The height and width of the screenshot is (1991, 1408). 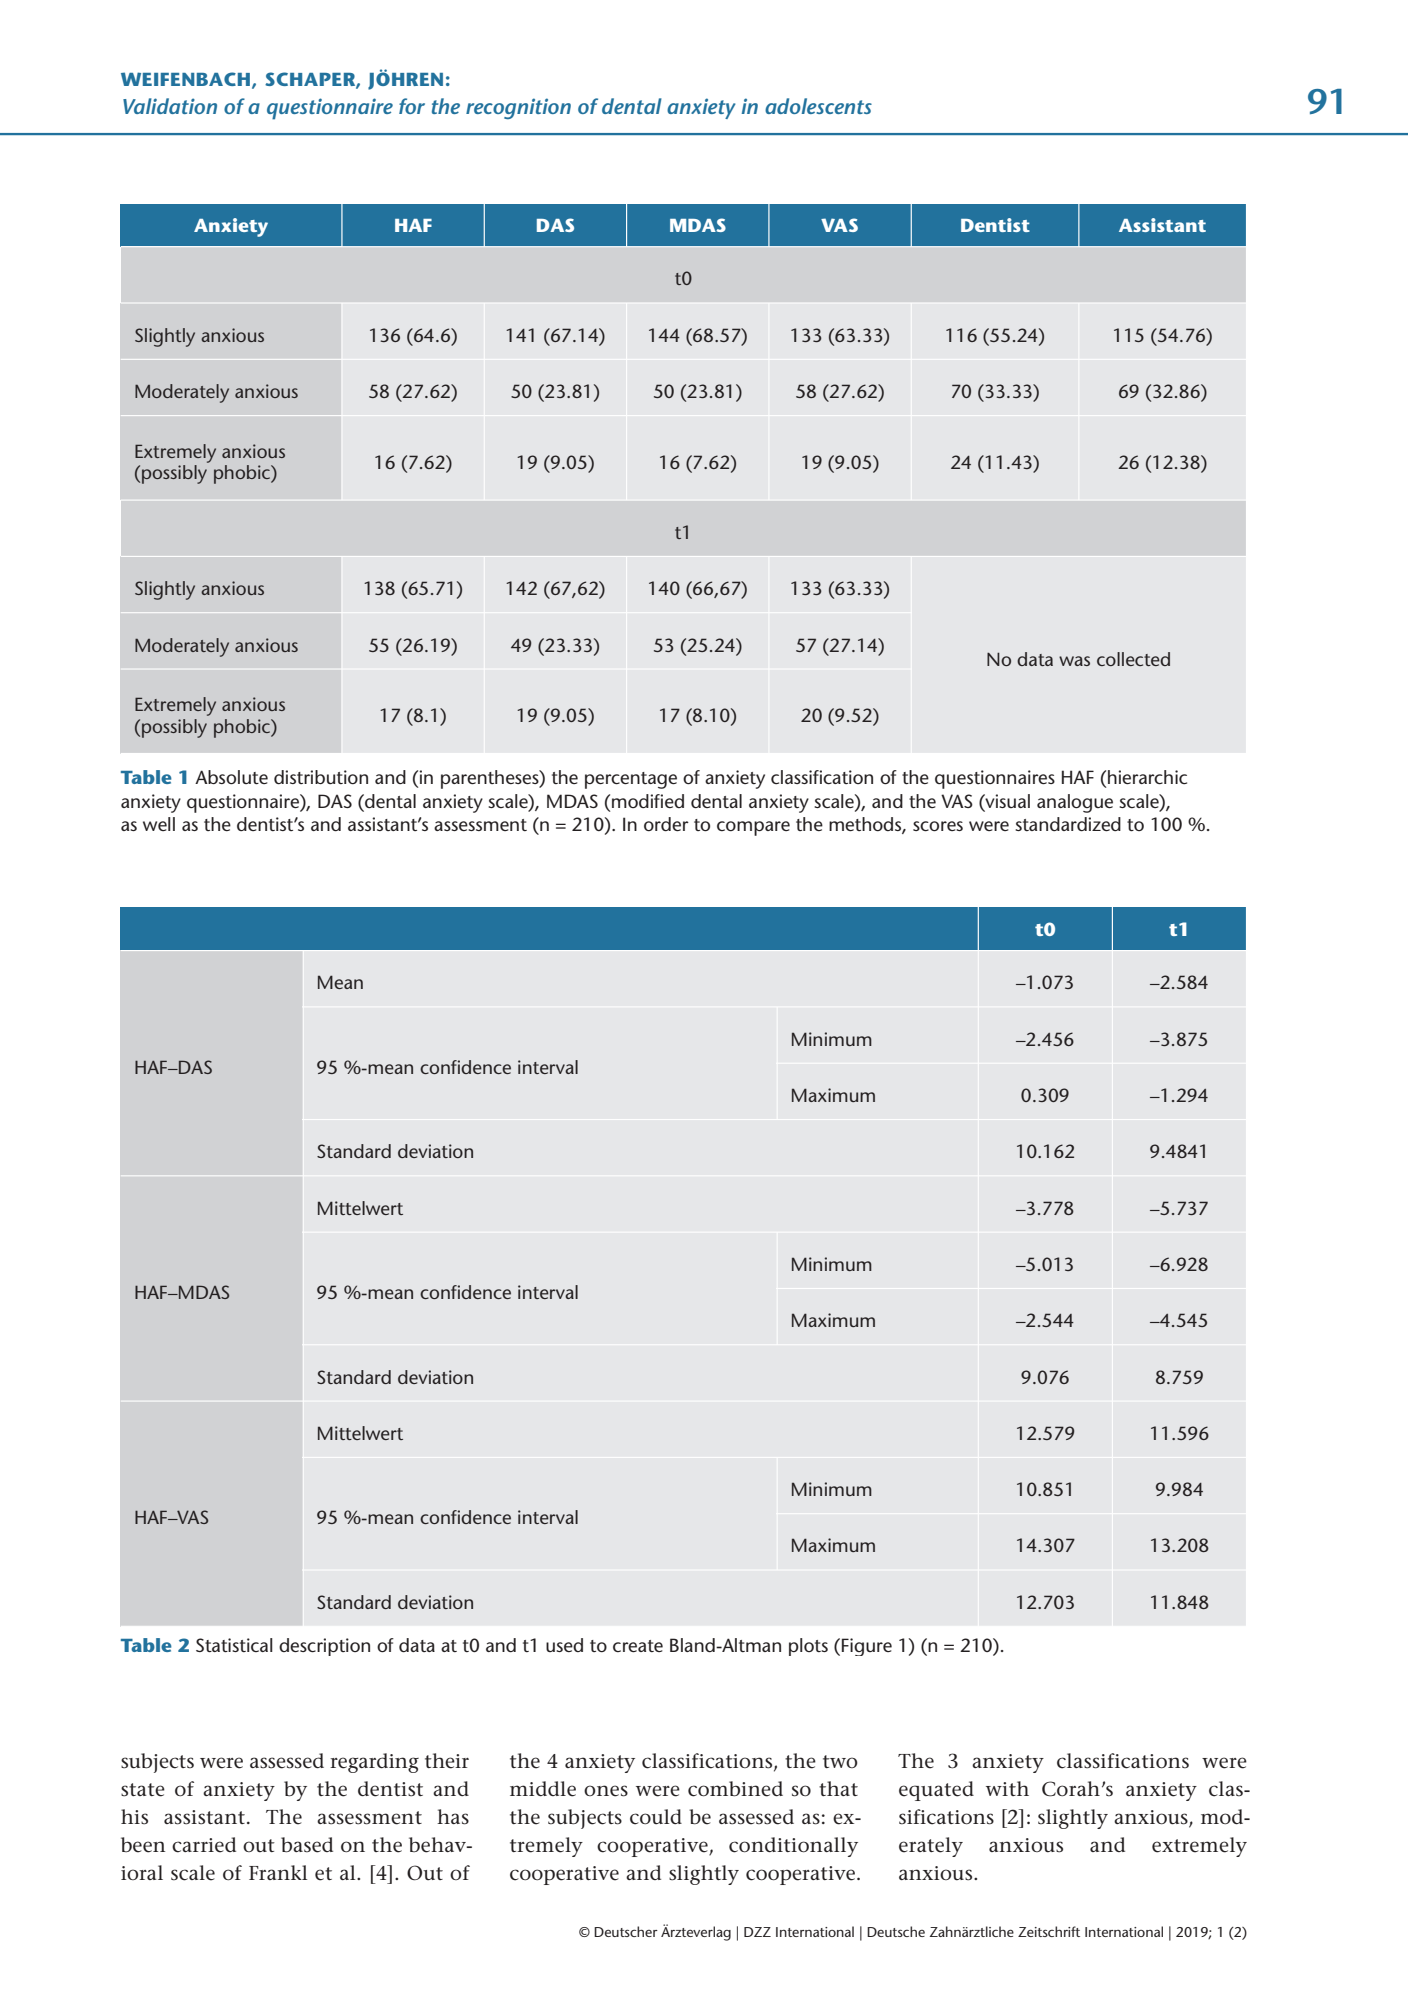 I want to click on Figure, so click(x=867, y=1647).
